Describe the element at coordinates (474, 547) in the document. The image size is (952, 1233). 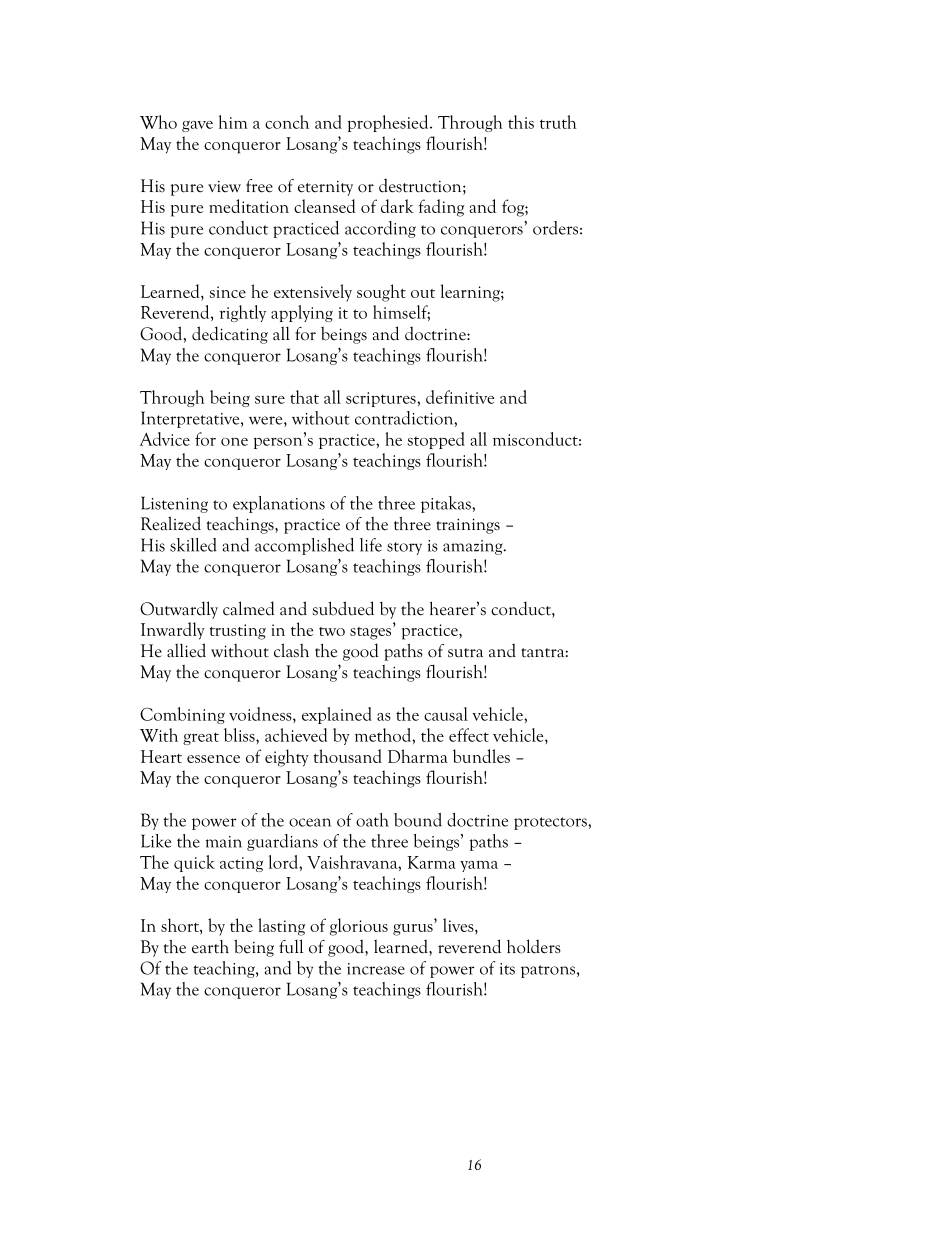
I see `amazing` at that location.
